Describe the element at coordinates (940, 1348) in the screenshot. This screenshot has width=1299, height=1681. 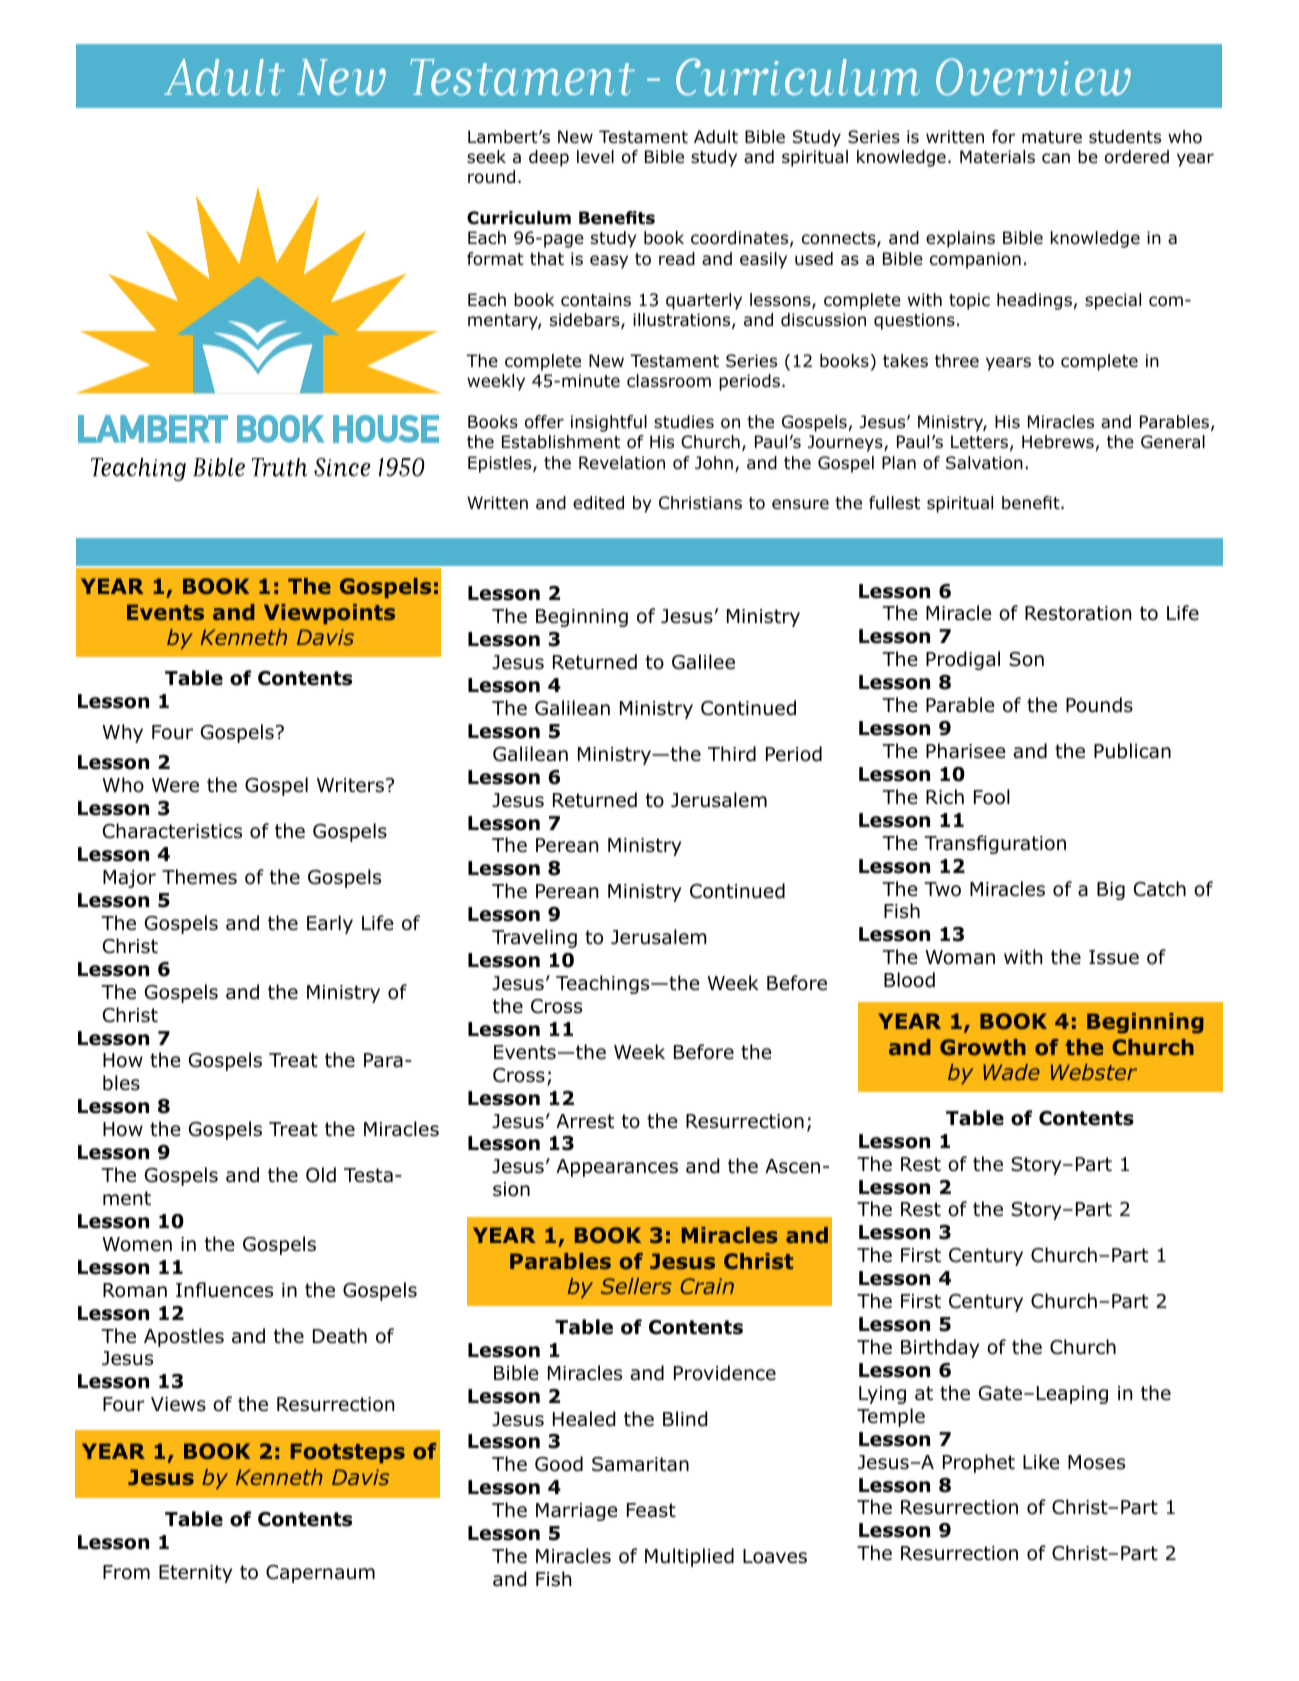
I see `Birthday` at that location.
